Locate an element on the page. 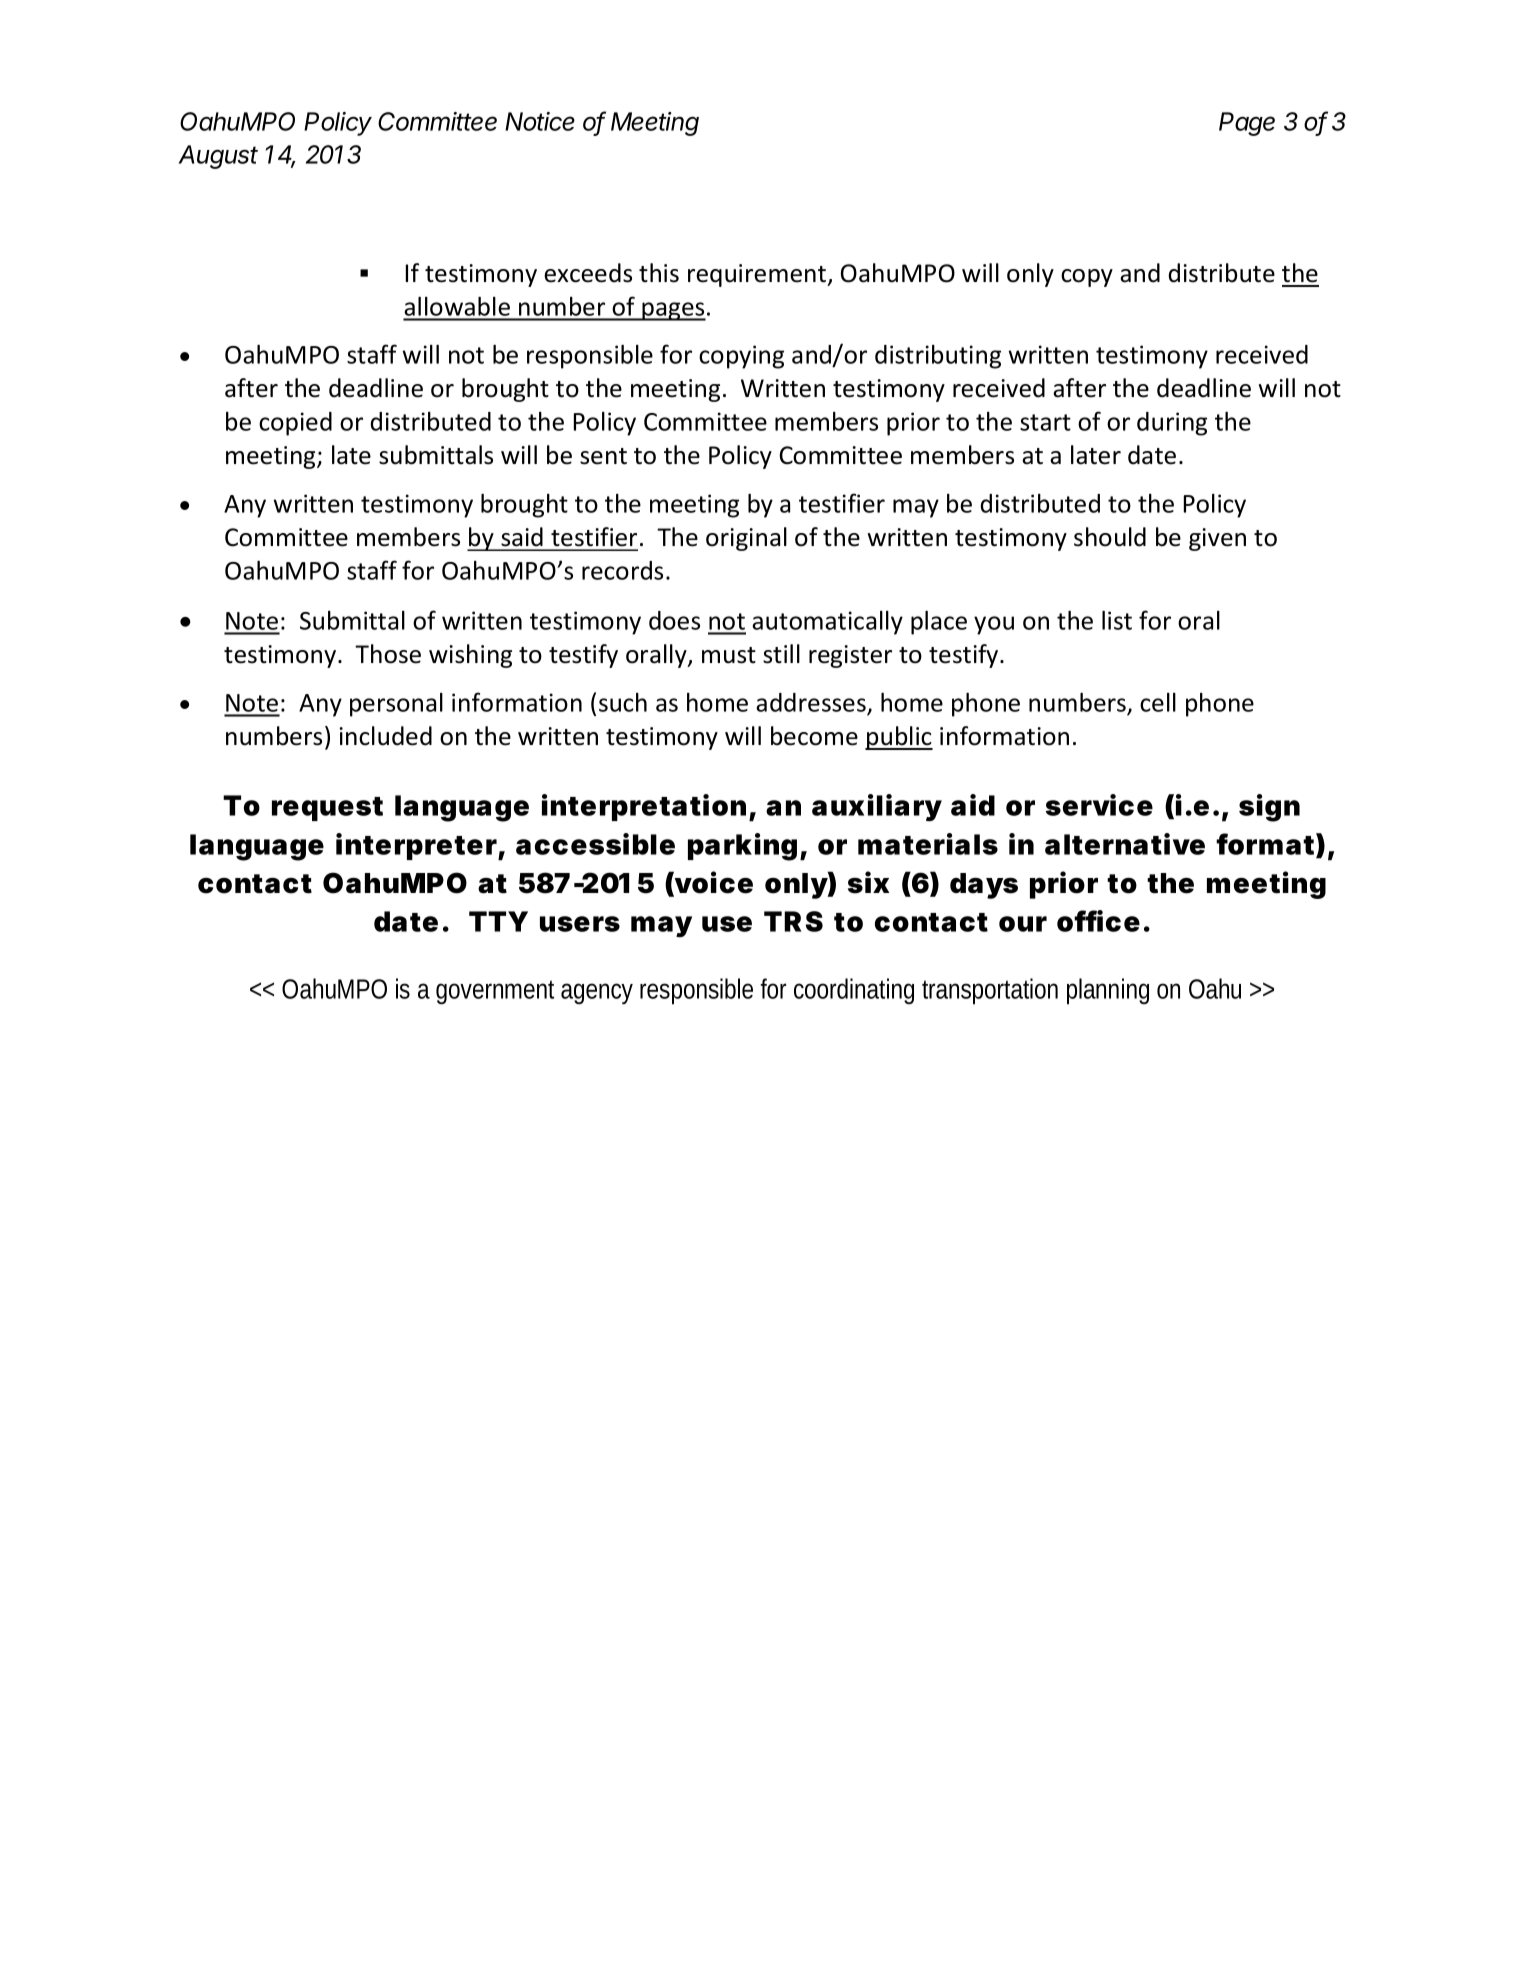  requirement is located at coordinates (758, 275).
